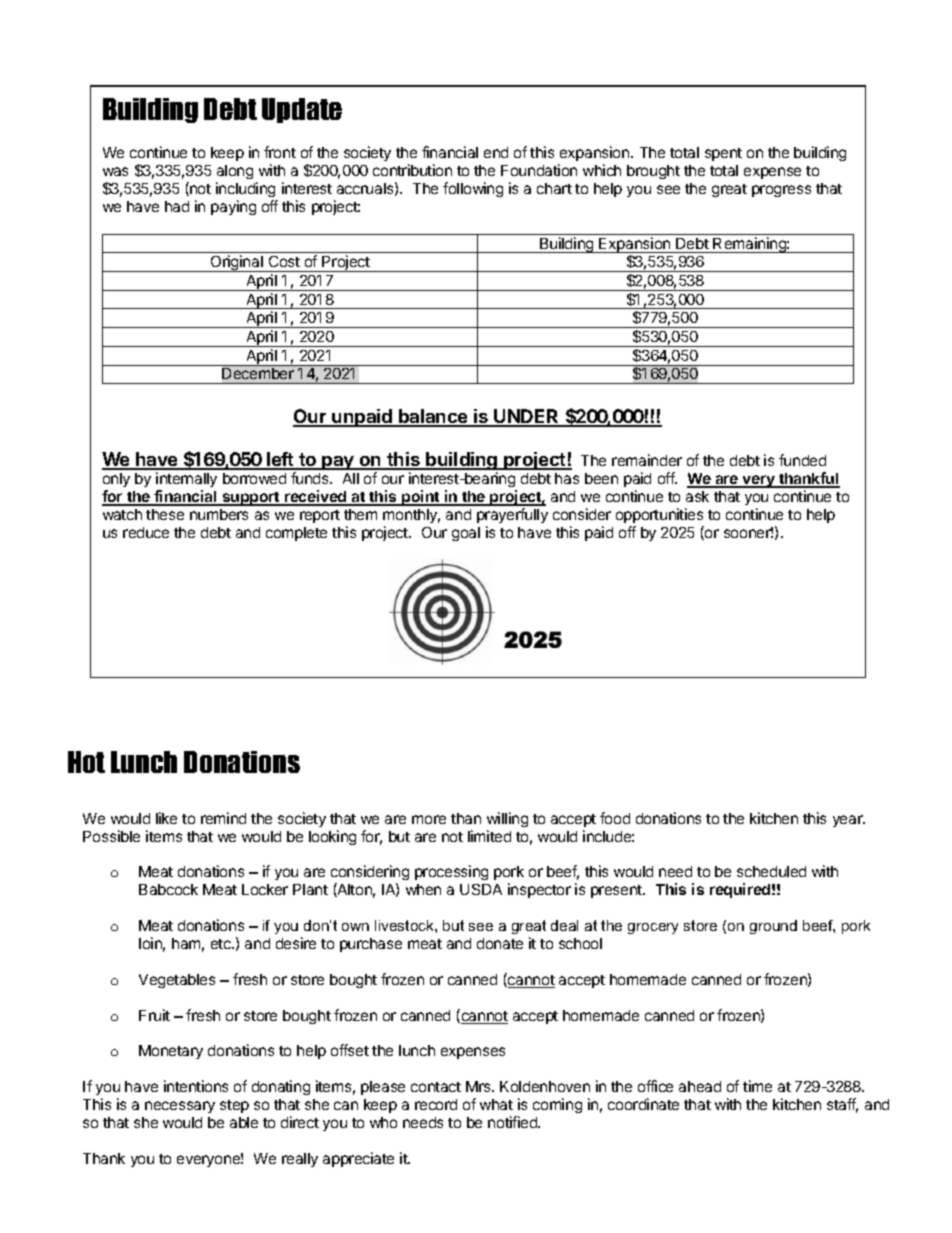 This page has width=952, height=1233. What do you see at coordinates (496, 1104) in the page?
I see `what` at bounding box center [496, 1104].
